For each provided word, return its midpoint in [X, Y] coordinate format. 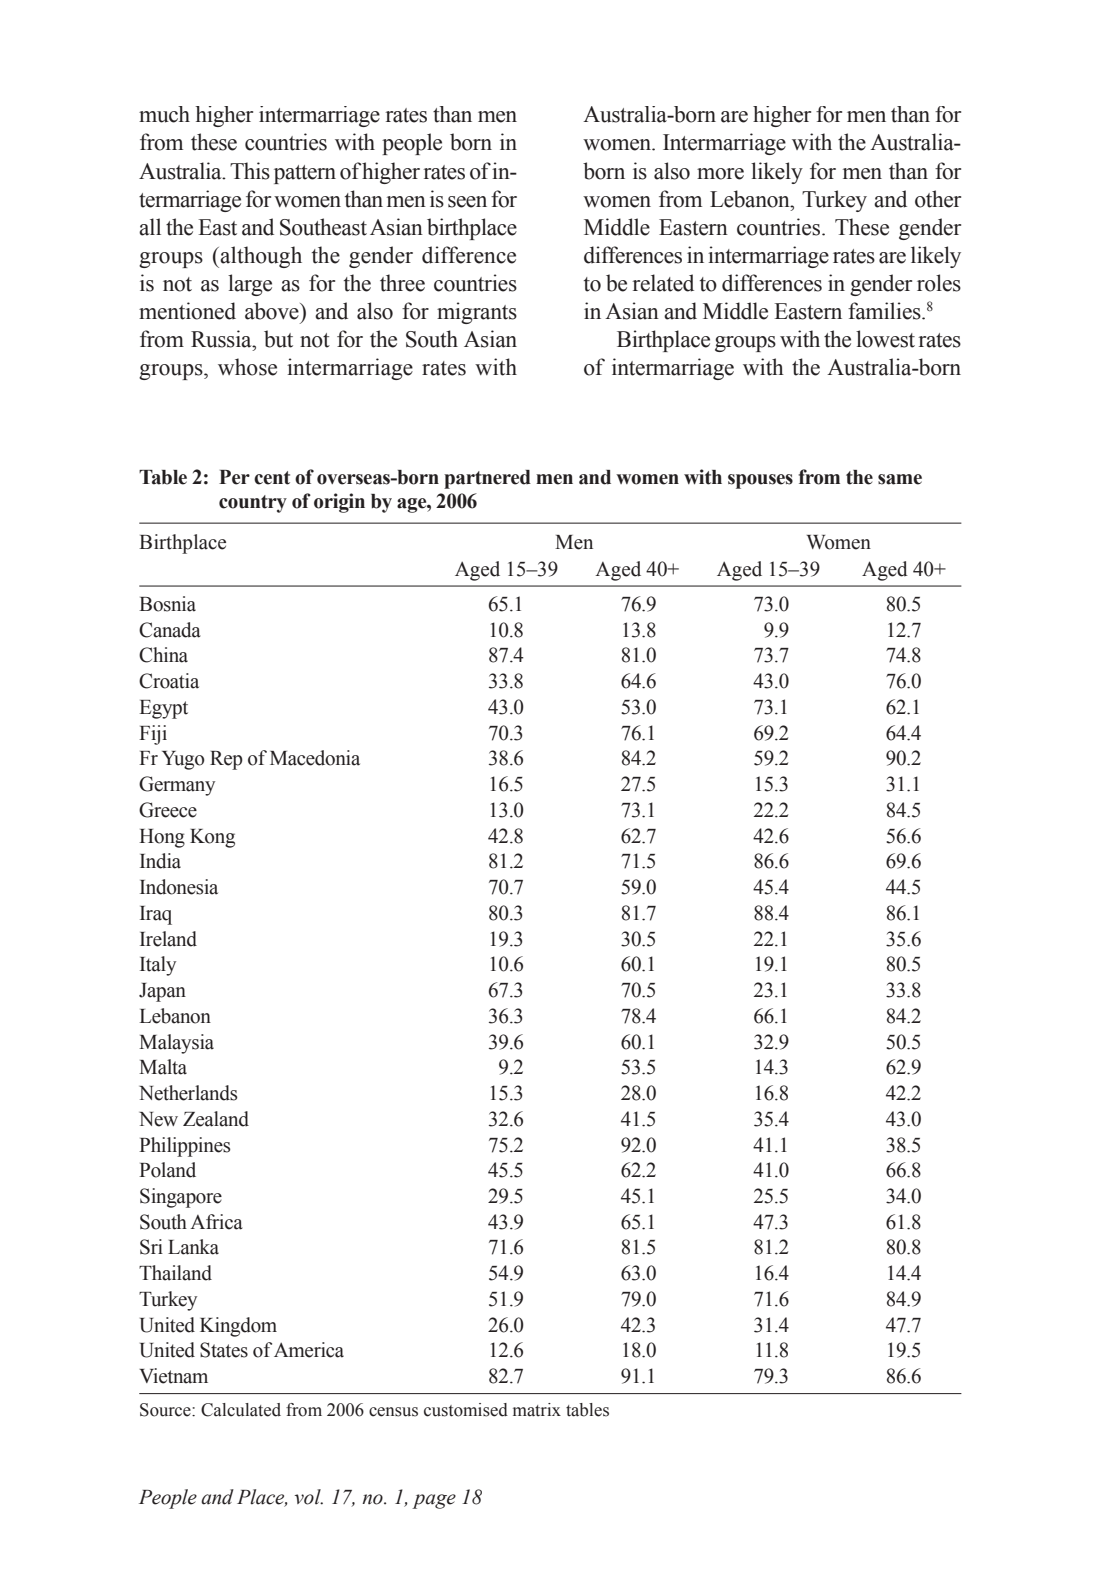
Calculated [241, 1410]
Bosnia [167, 604]
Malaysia [176, 1044]
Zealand [216, 1119]
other [938, 199]
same [900, 479]
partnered [487, 479]
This [250, 171]
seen [467, 202]
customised [466, 1410]
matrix [537, 1410]
